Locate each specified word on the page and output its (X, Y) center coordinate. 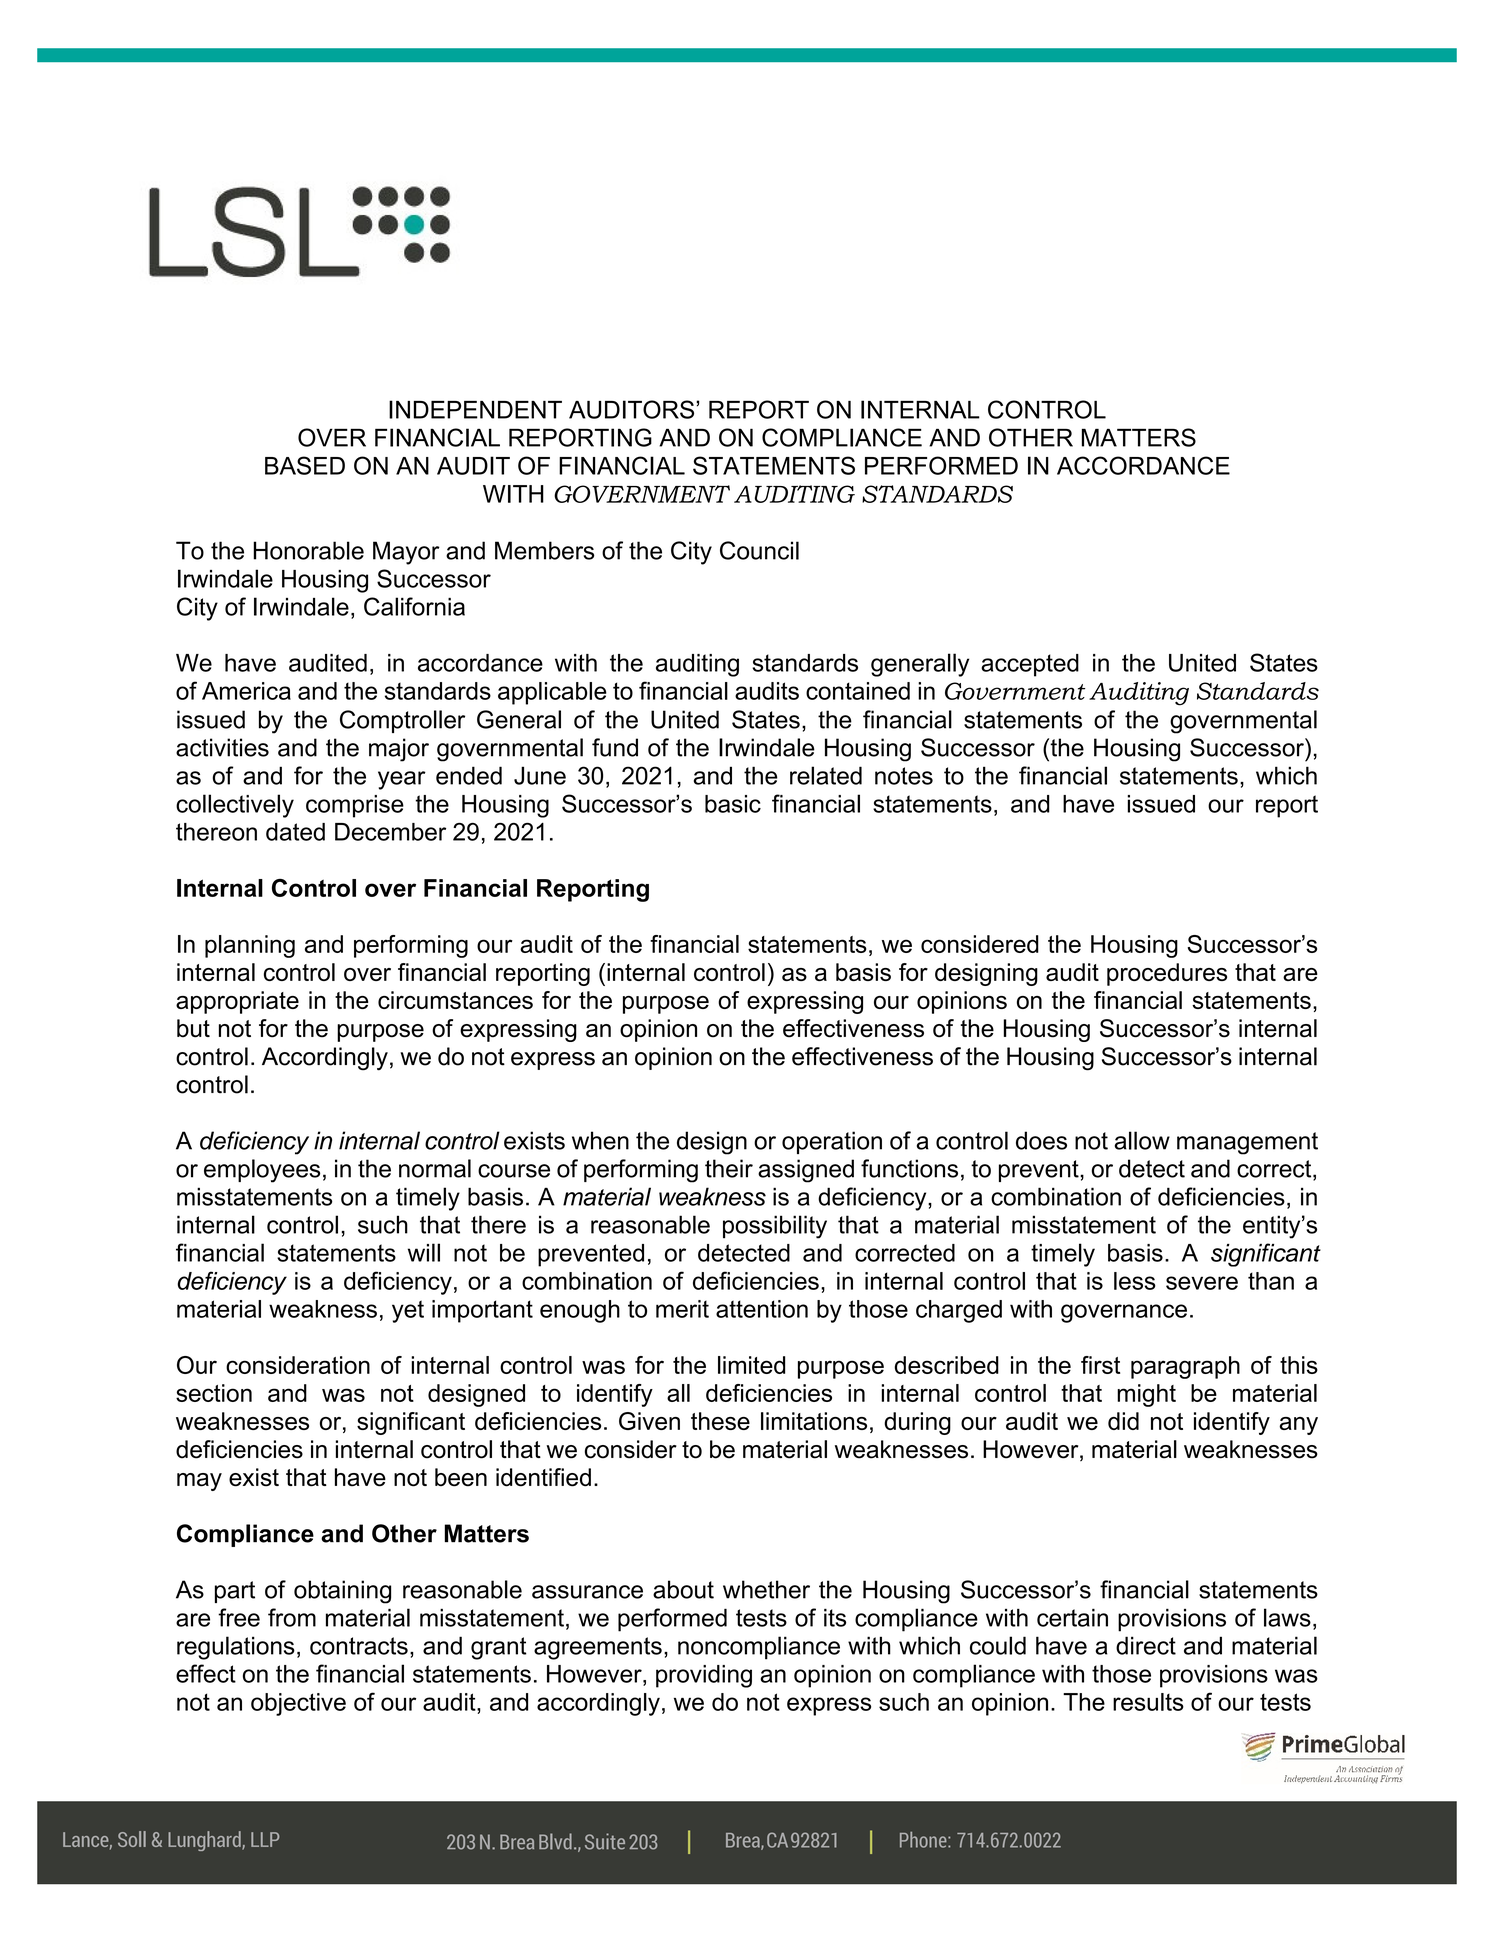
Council (759, 550)
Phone (924, 1840)
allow (1142, 1140)
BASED (305, 465)
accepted (1030, 665)
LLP (265, 1839)
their (729, 1168)
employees (262, 1171)
